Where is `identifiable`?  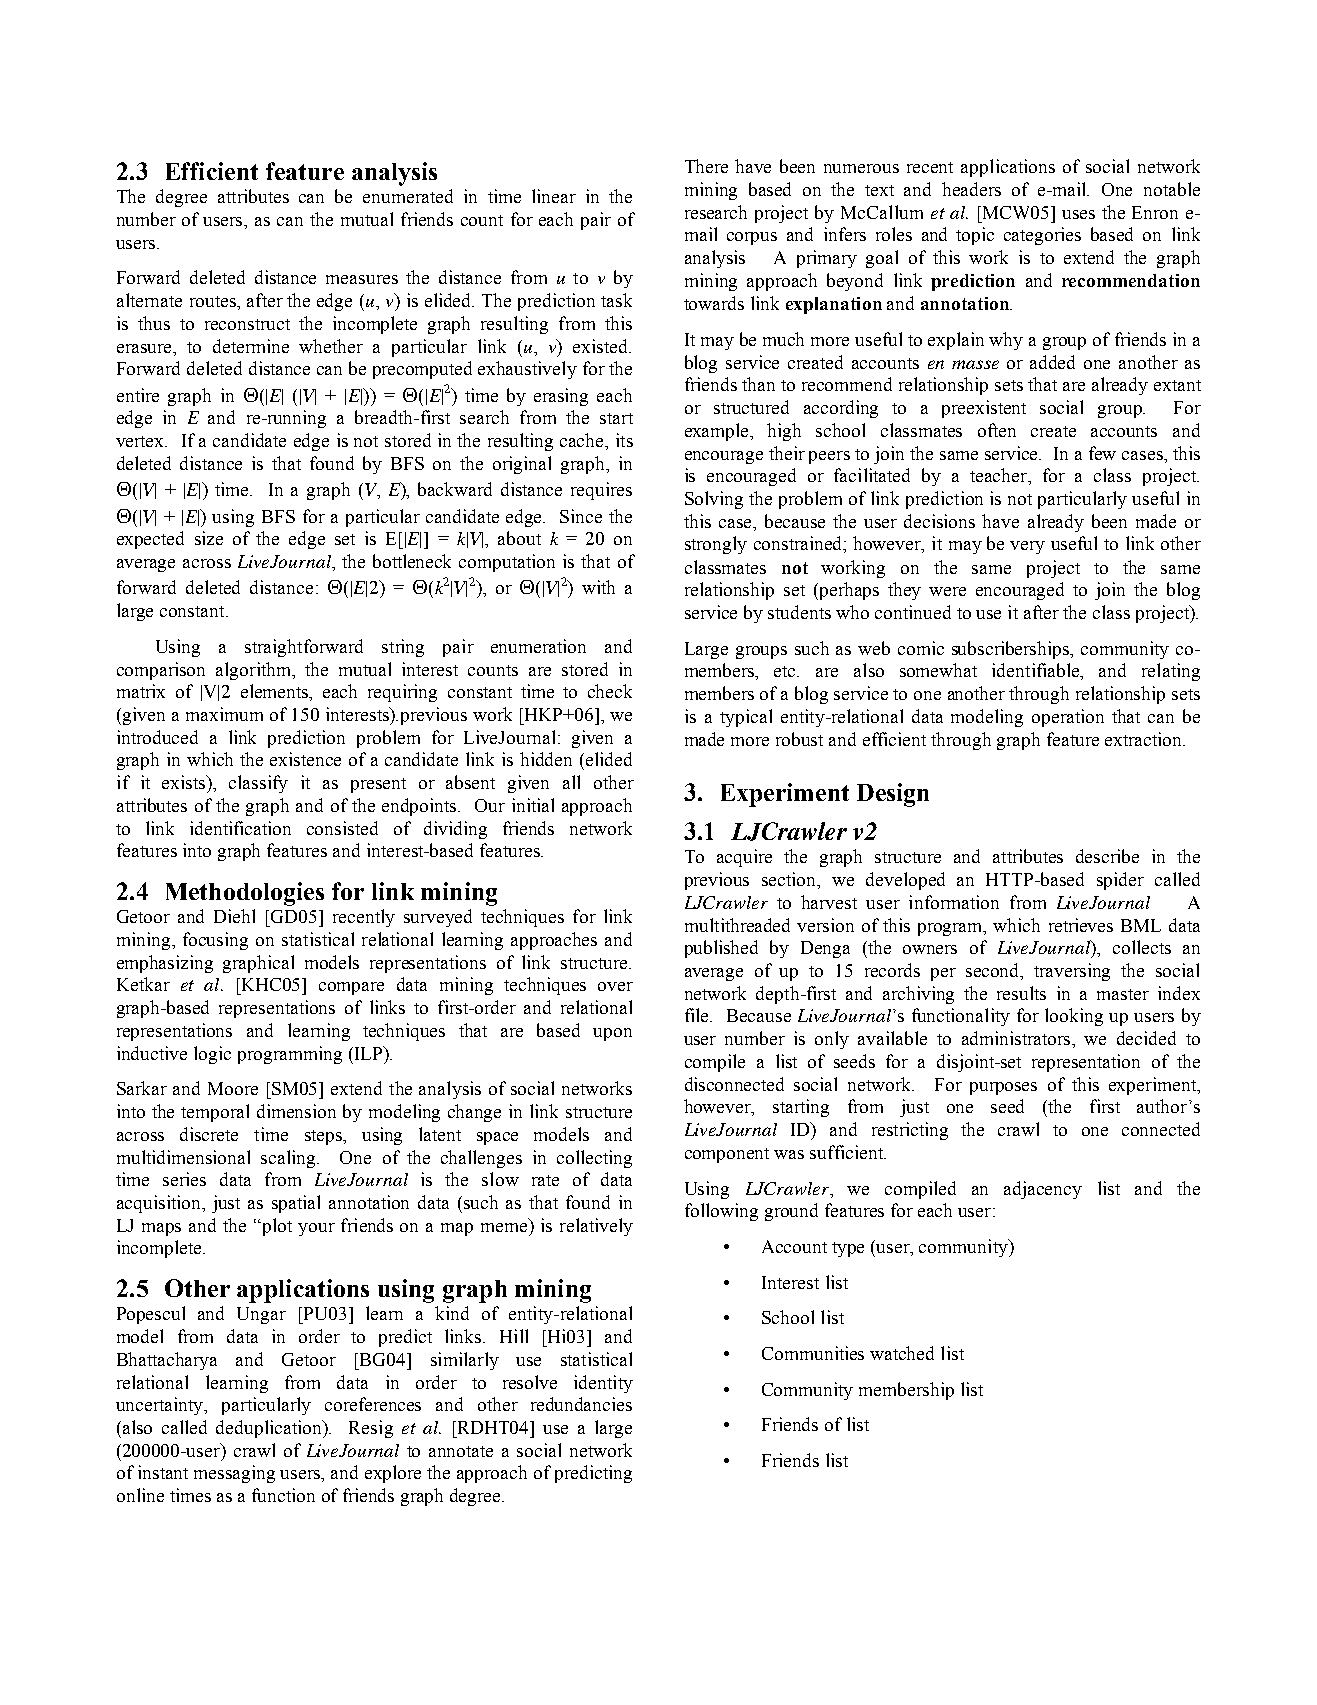 identifiable is located at coordinates (1037, 671).
